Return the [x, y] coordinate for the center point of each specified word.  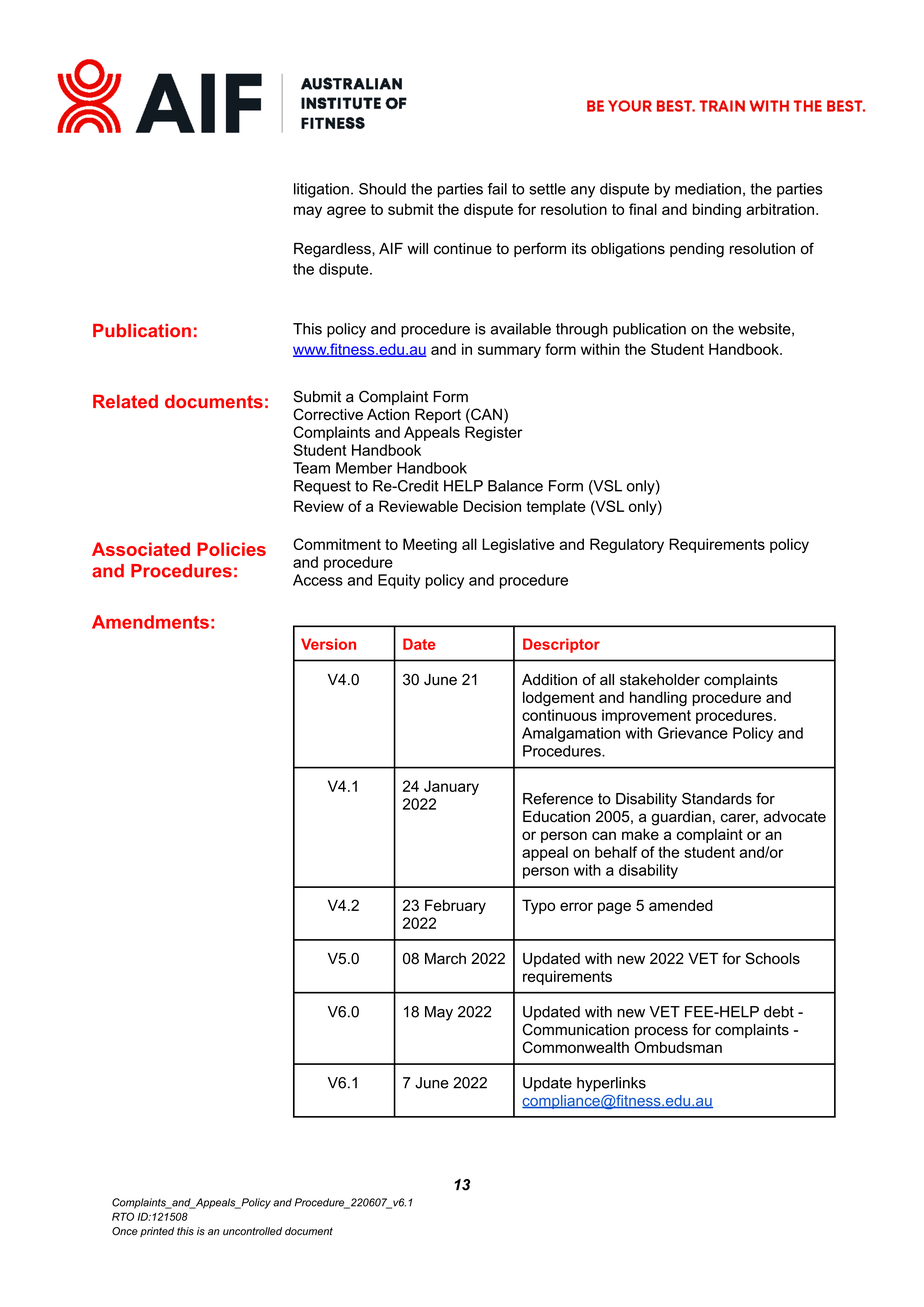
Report [438, 415]
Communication [576, 1029]
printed [157, 1232]
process [661, 1032]
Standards [717, 798]
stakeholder [660, 680]
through [582, 330]
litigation [321, 190]
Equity [399, 581]
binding [717, 210]
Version [328, 644]
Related [125, 401]
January [451, 787]
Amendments [150, 622]
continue [463, 249]
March [445, 959]
